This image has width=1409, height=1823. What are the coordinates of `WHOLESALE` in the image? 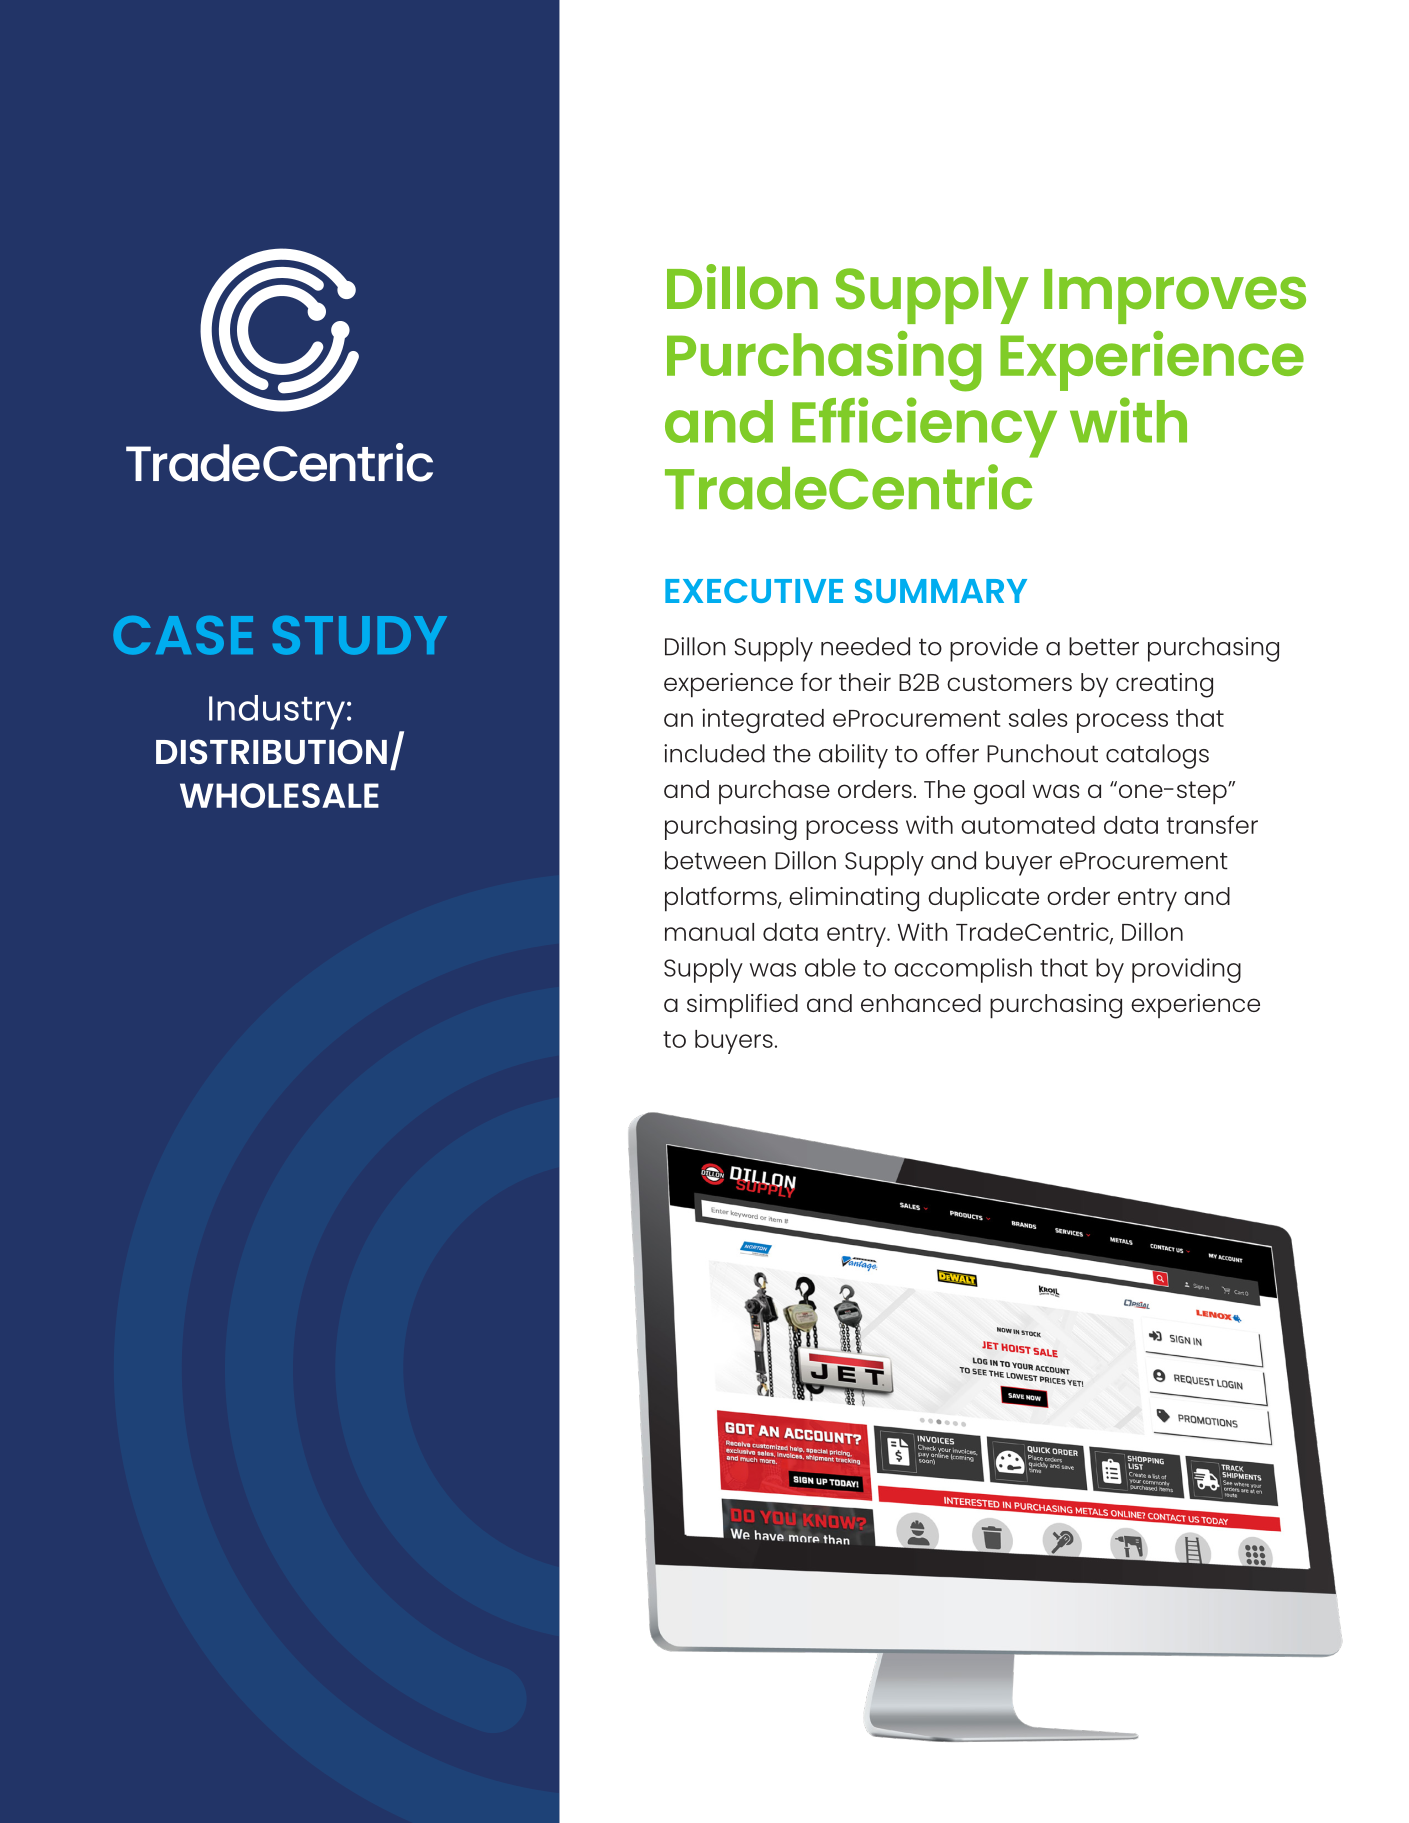 It's located at (279, 795).
